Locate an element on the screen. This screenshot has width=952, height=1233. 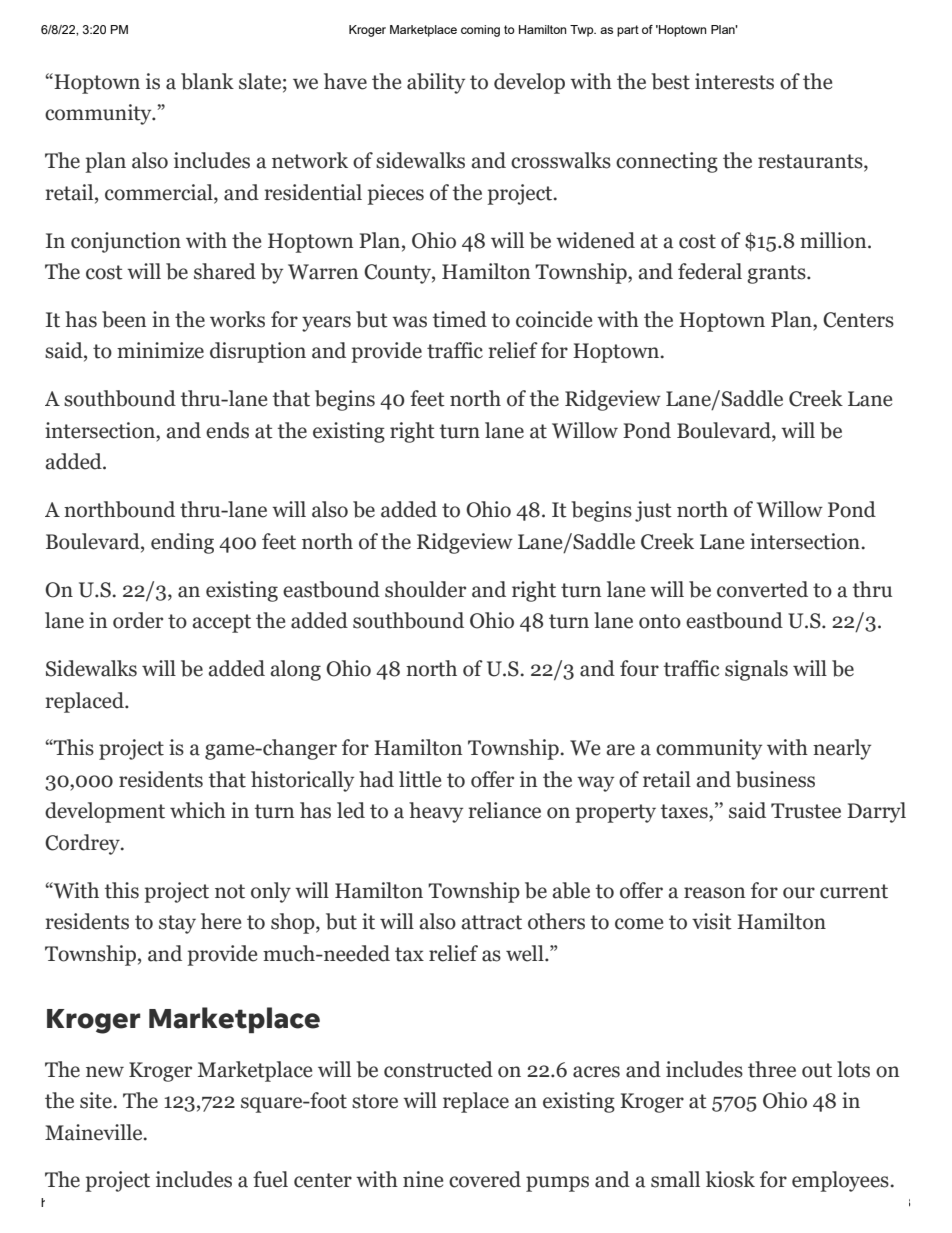
not is located at coordinates (230, 891).
